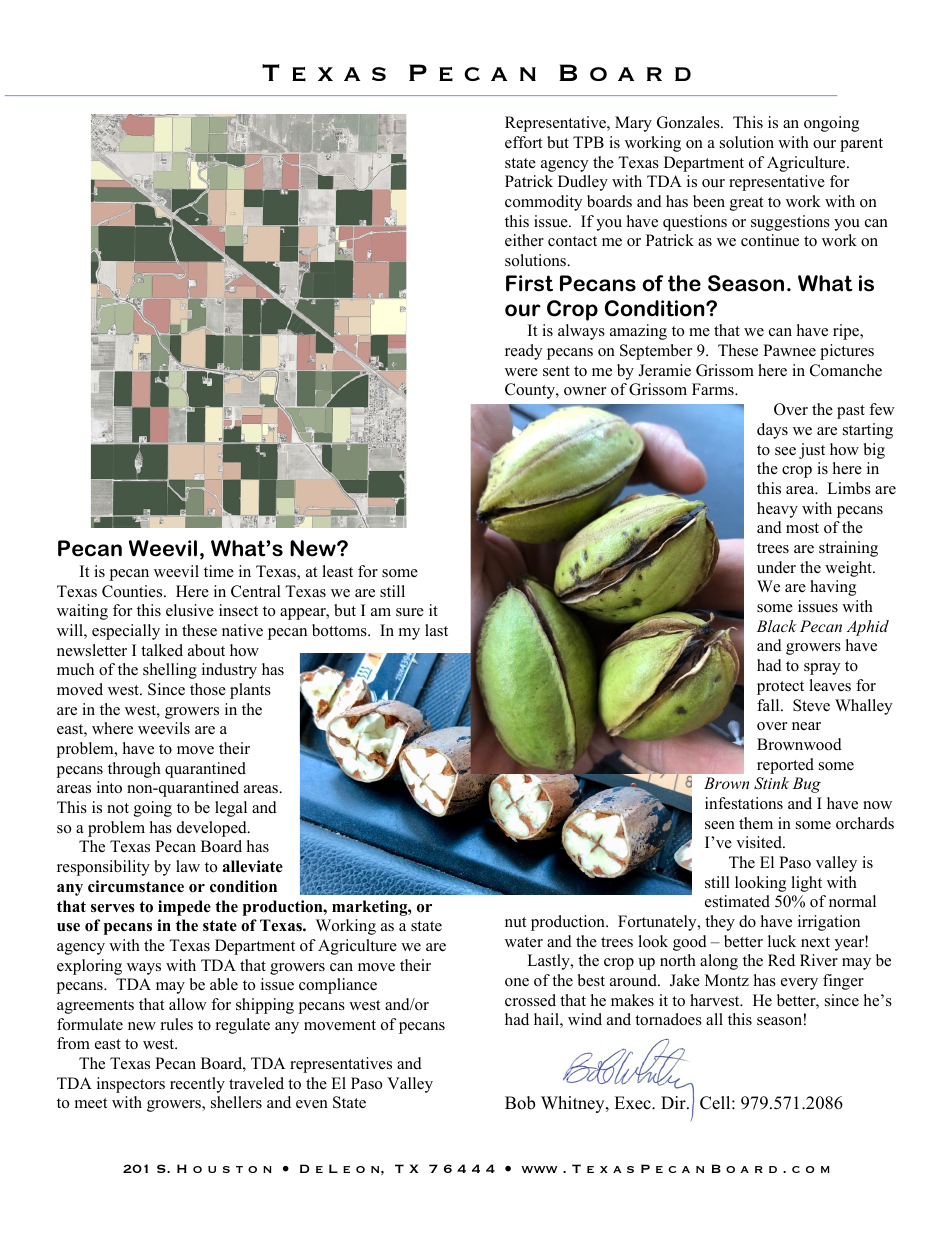 This screenshot has height=1233, width=952. Describe the element at coordinates (197, 1085) in the screenshot. I see `recently` at that location.
